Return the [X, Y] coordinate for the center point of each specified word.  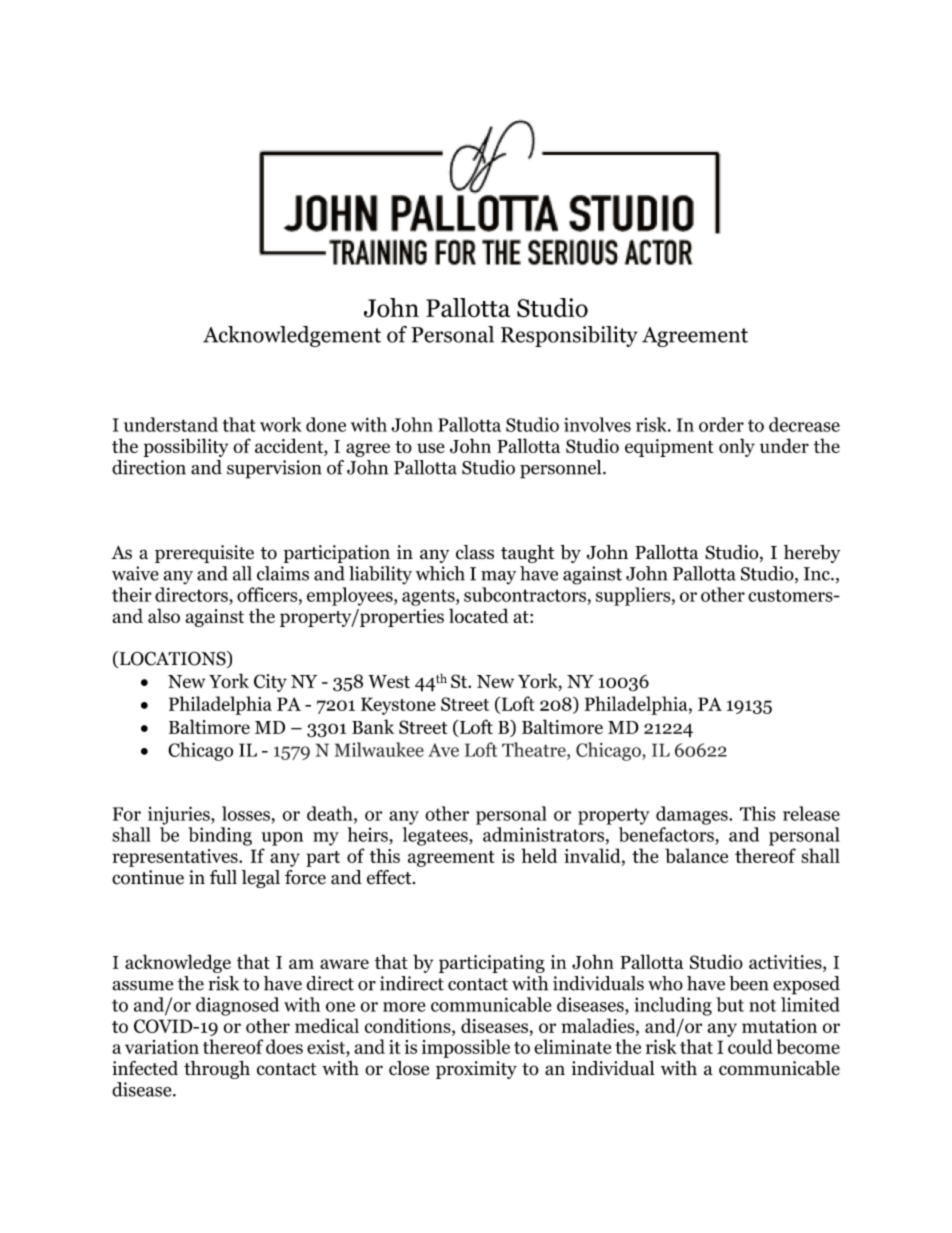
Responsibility [569, 336]
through [217, 1070]
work [281, 424]
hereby [812, 554]
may [498, 578]
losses [246, 813]
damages [693, 815]
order [721, 424]
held [539, 855]
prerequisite [204, 554]
